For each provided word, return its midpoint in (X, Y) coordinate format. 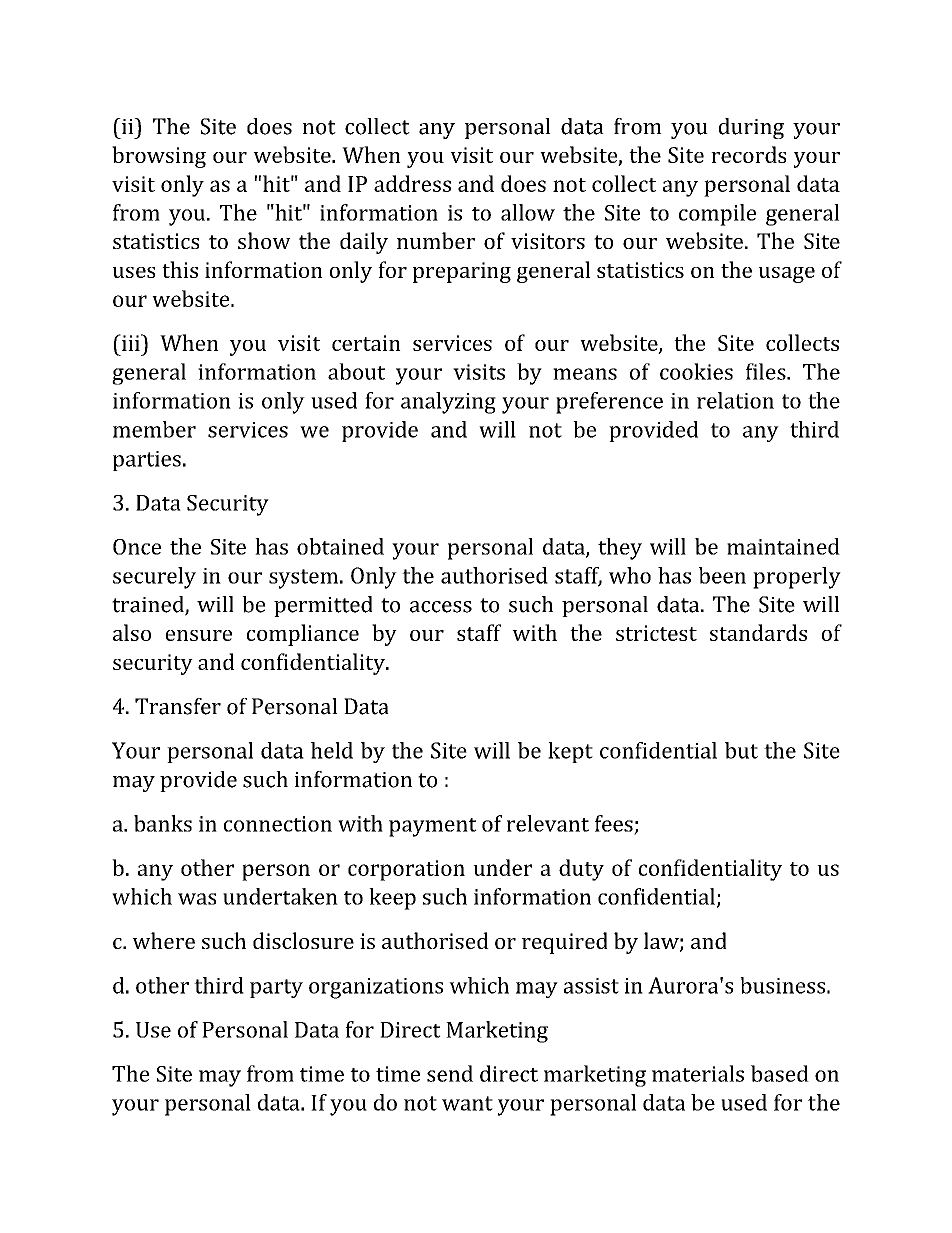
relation (735, 400)
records (748, 154)
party (276, 988)
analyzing (448, 403)
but (741, 750)
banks (163, 823)
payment (433, 827)
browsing (159, 157)
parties (147, 461)
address (412, 183)
